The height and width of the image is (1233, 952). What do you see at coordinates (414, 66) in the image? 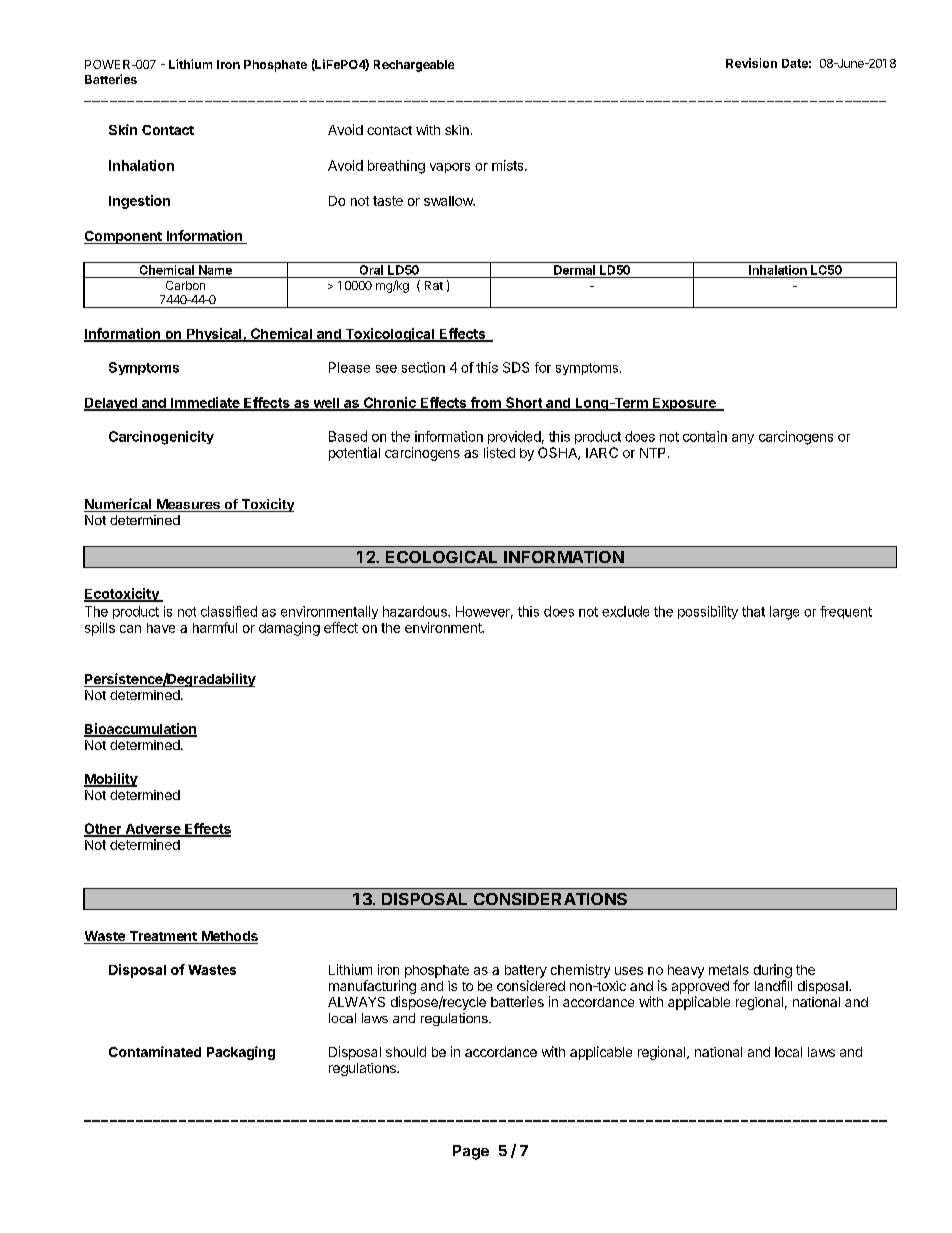
I see `Rechargeable` at bounding box center [414, 66].
